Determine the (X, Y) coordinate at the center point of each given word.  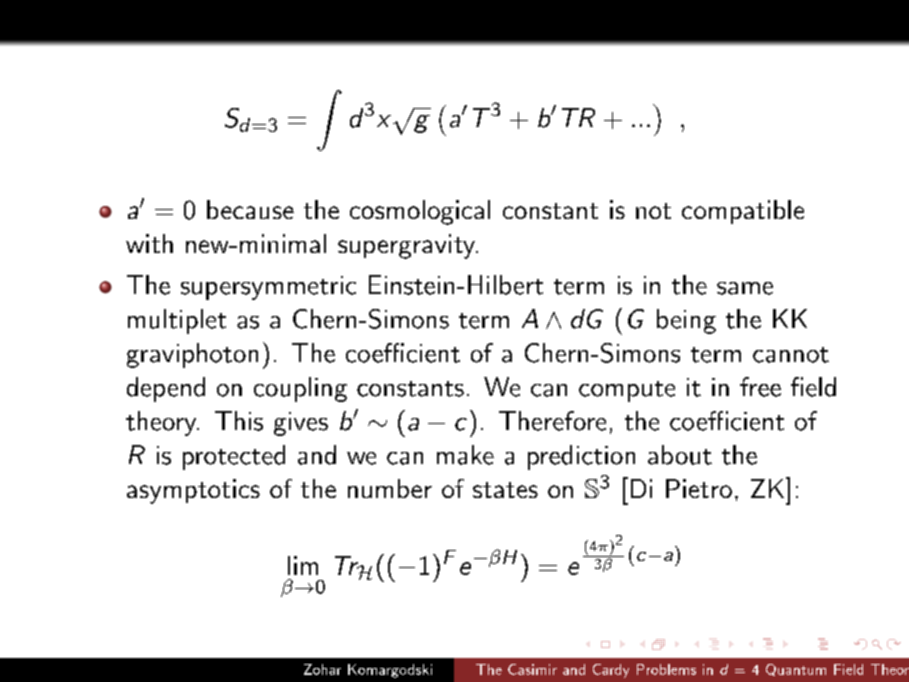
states (505, 490)
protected (234, 457)
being (686, 321)
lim (303, 565)
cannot (791, 355)
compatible (743, 212)
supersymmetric (268, 288)
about (680, 455)
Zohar (322, 669)
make (465, 455)
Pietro (699, 488)
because (250, 209)
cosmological (420, 212)
